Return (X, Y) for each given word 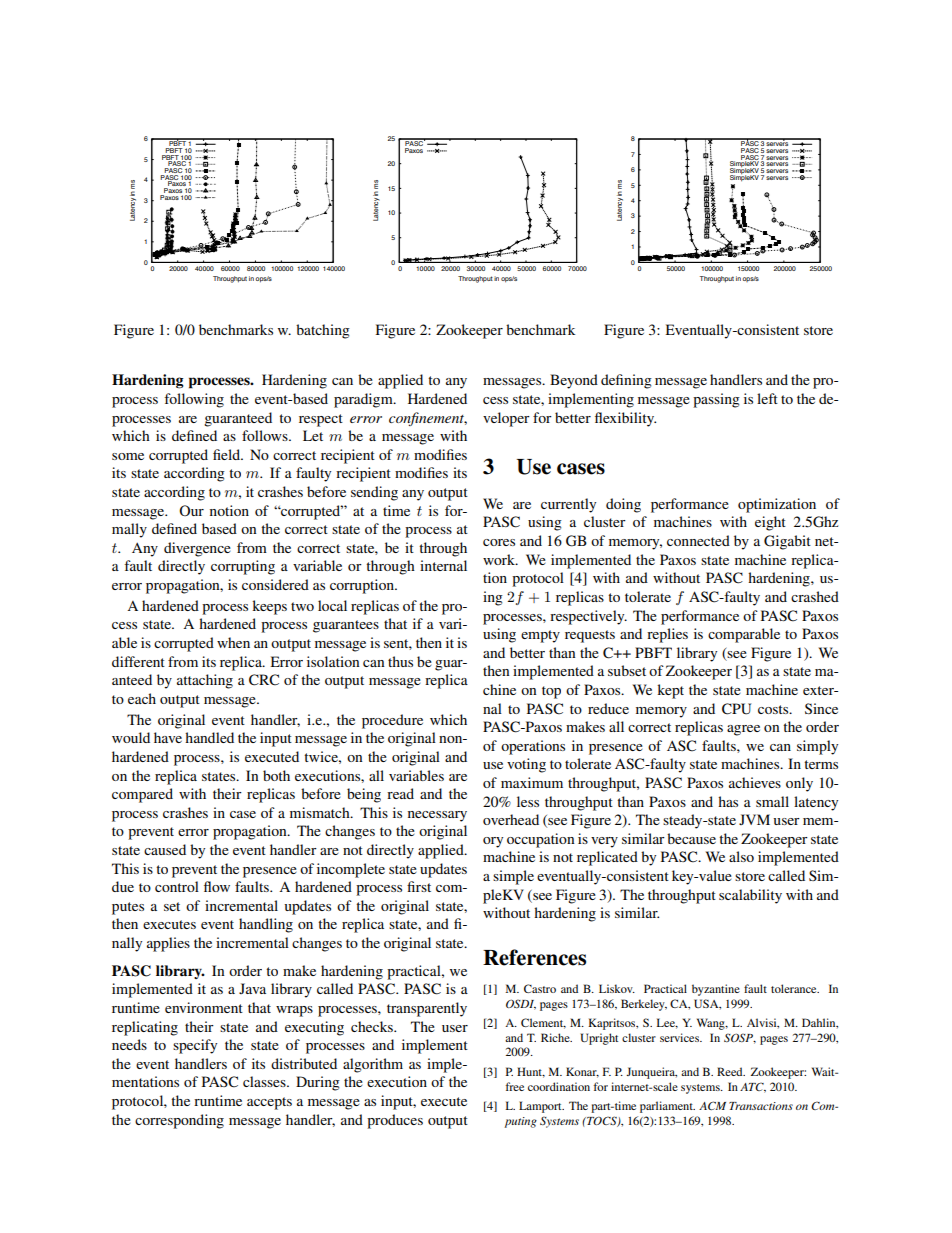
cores (499, 542)
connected (698, 540)
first (419, 886)
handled (209, 737)
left (767, 398)
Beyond (574, 381)
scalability (750, 896)
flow (217, 886)
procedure (392, 721)
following (194, 400)
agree (743, 730)
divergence (197, 549)
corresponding (179, 1121)
